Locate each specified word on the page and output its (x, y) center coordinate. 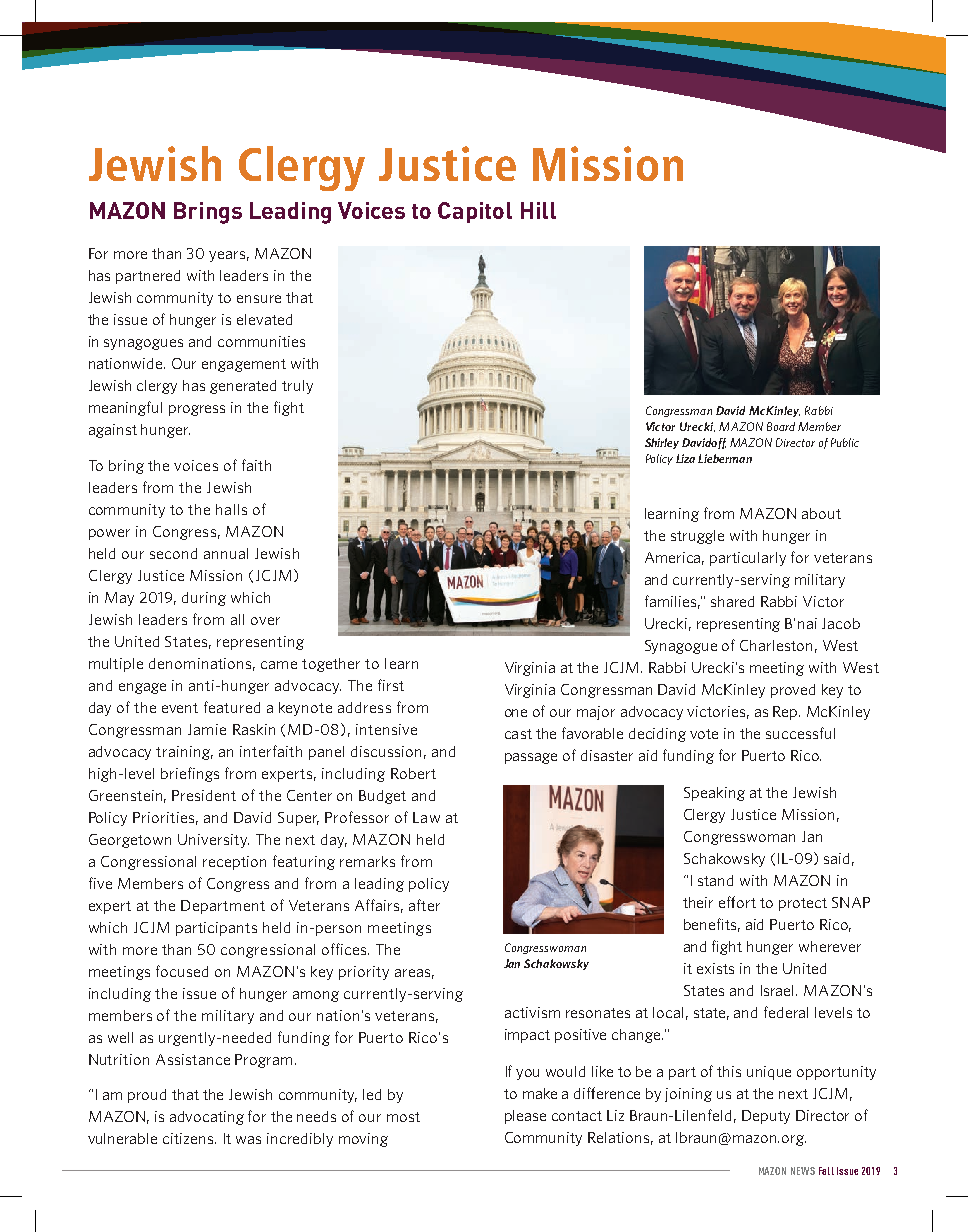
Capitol (475, 212)
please (525, 1117)
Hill (538, 210)
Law (426, 817)
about (821, 513)
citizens (189, 1138)
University (213, 841)
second (173, 553)
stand (715, 880)
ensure (259, 299)
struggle (697, 537)
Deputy (766, 1117)
